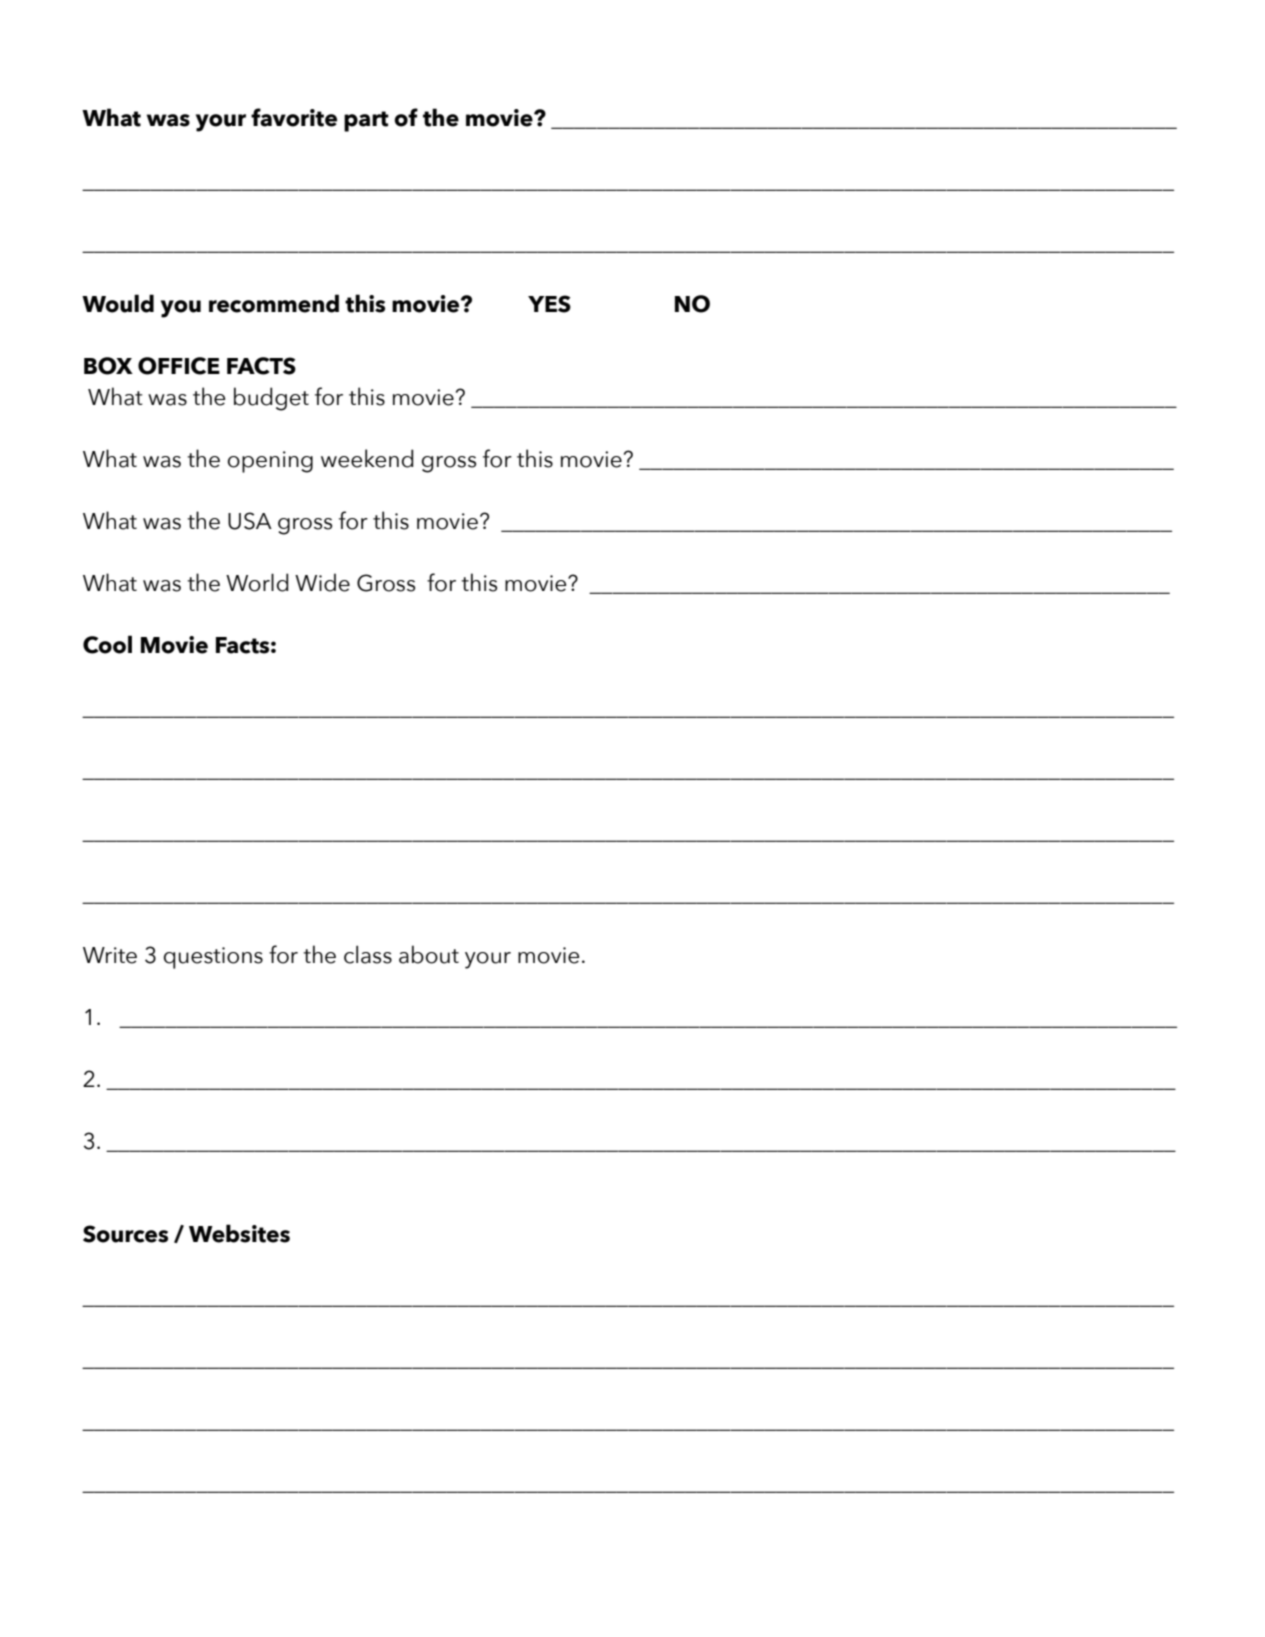  What do you see at coordinates (322, 582) in the screenshot?
I see `Wide` at bounding box center [322, 582].
